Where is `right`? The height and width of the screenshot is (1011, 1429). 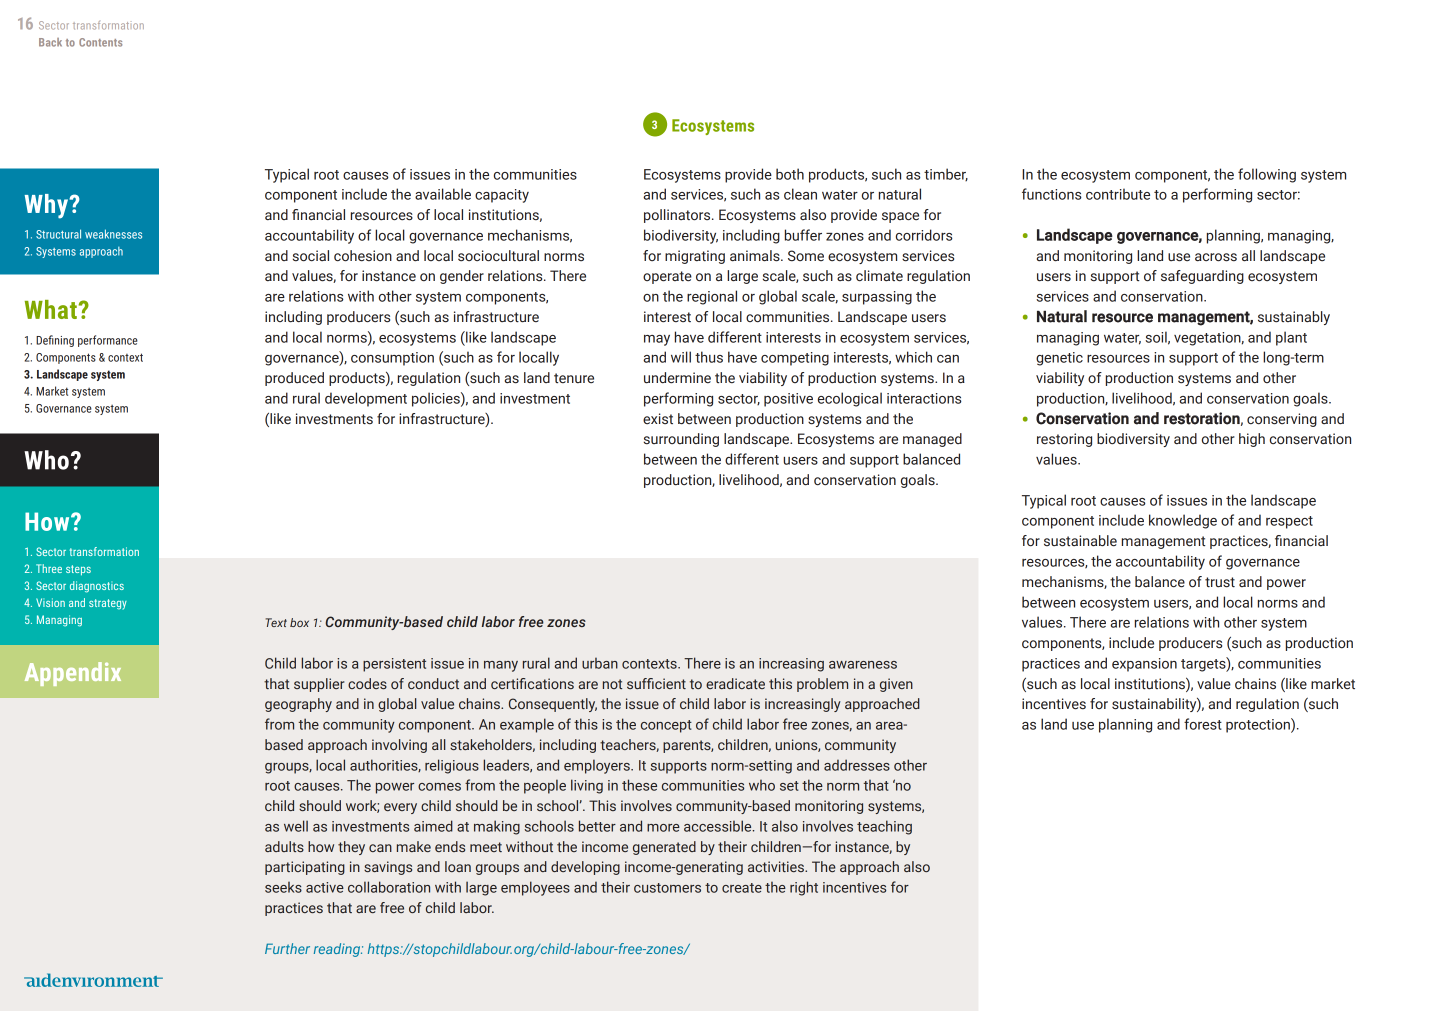
right is located at coordinates (804, 888).
